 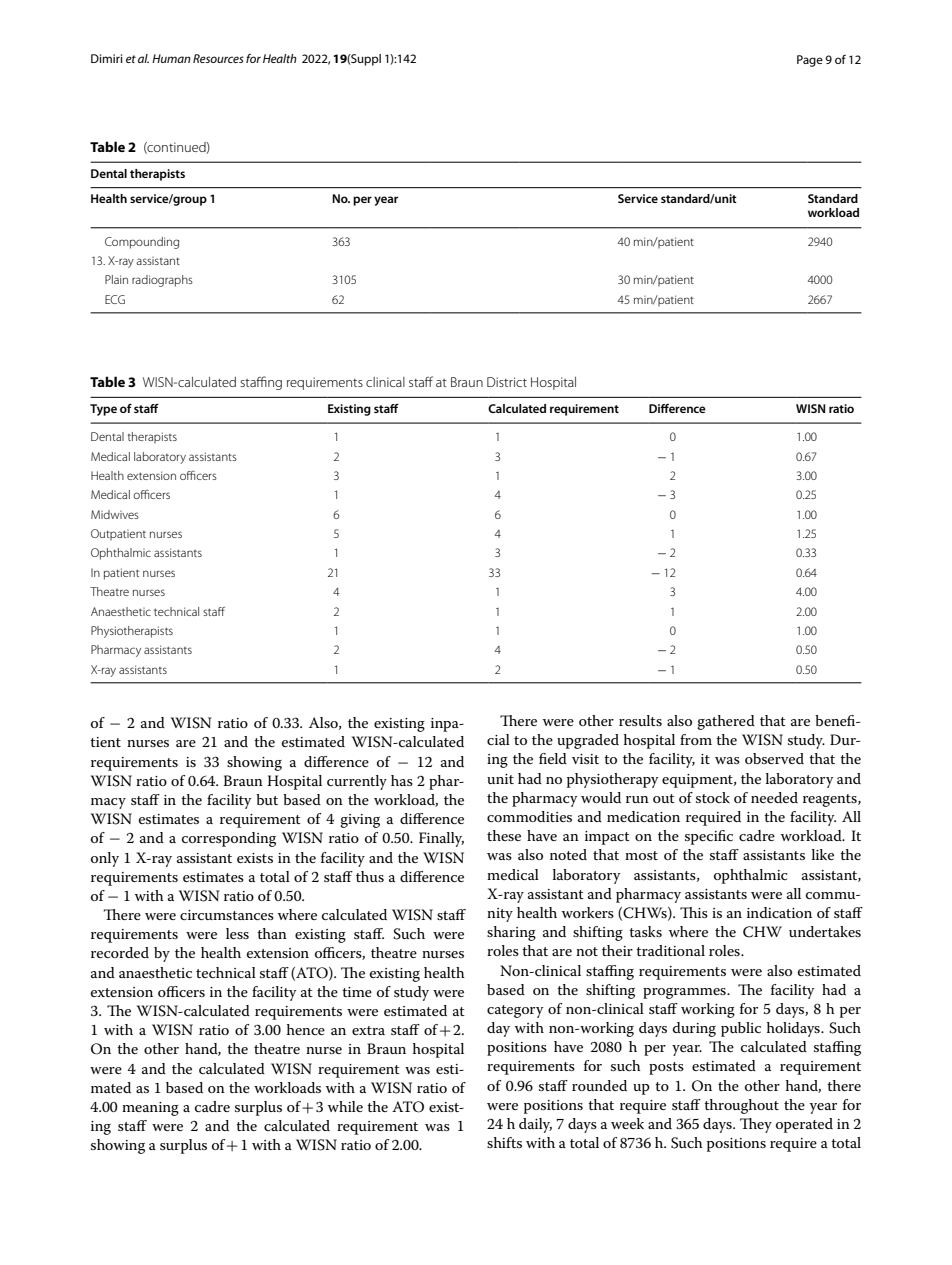 I want to click on shifts, so click(x=504, y=1142).
